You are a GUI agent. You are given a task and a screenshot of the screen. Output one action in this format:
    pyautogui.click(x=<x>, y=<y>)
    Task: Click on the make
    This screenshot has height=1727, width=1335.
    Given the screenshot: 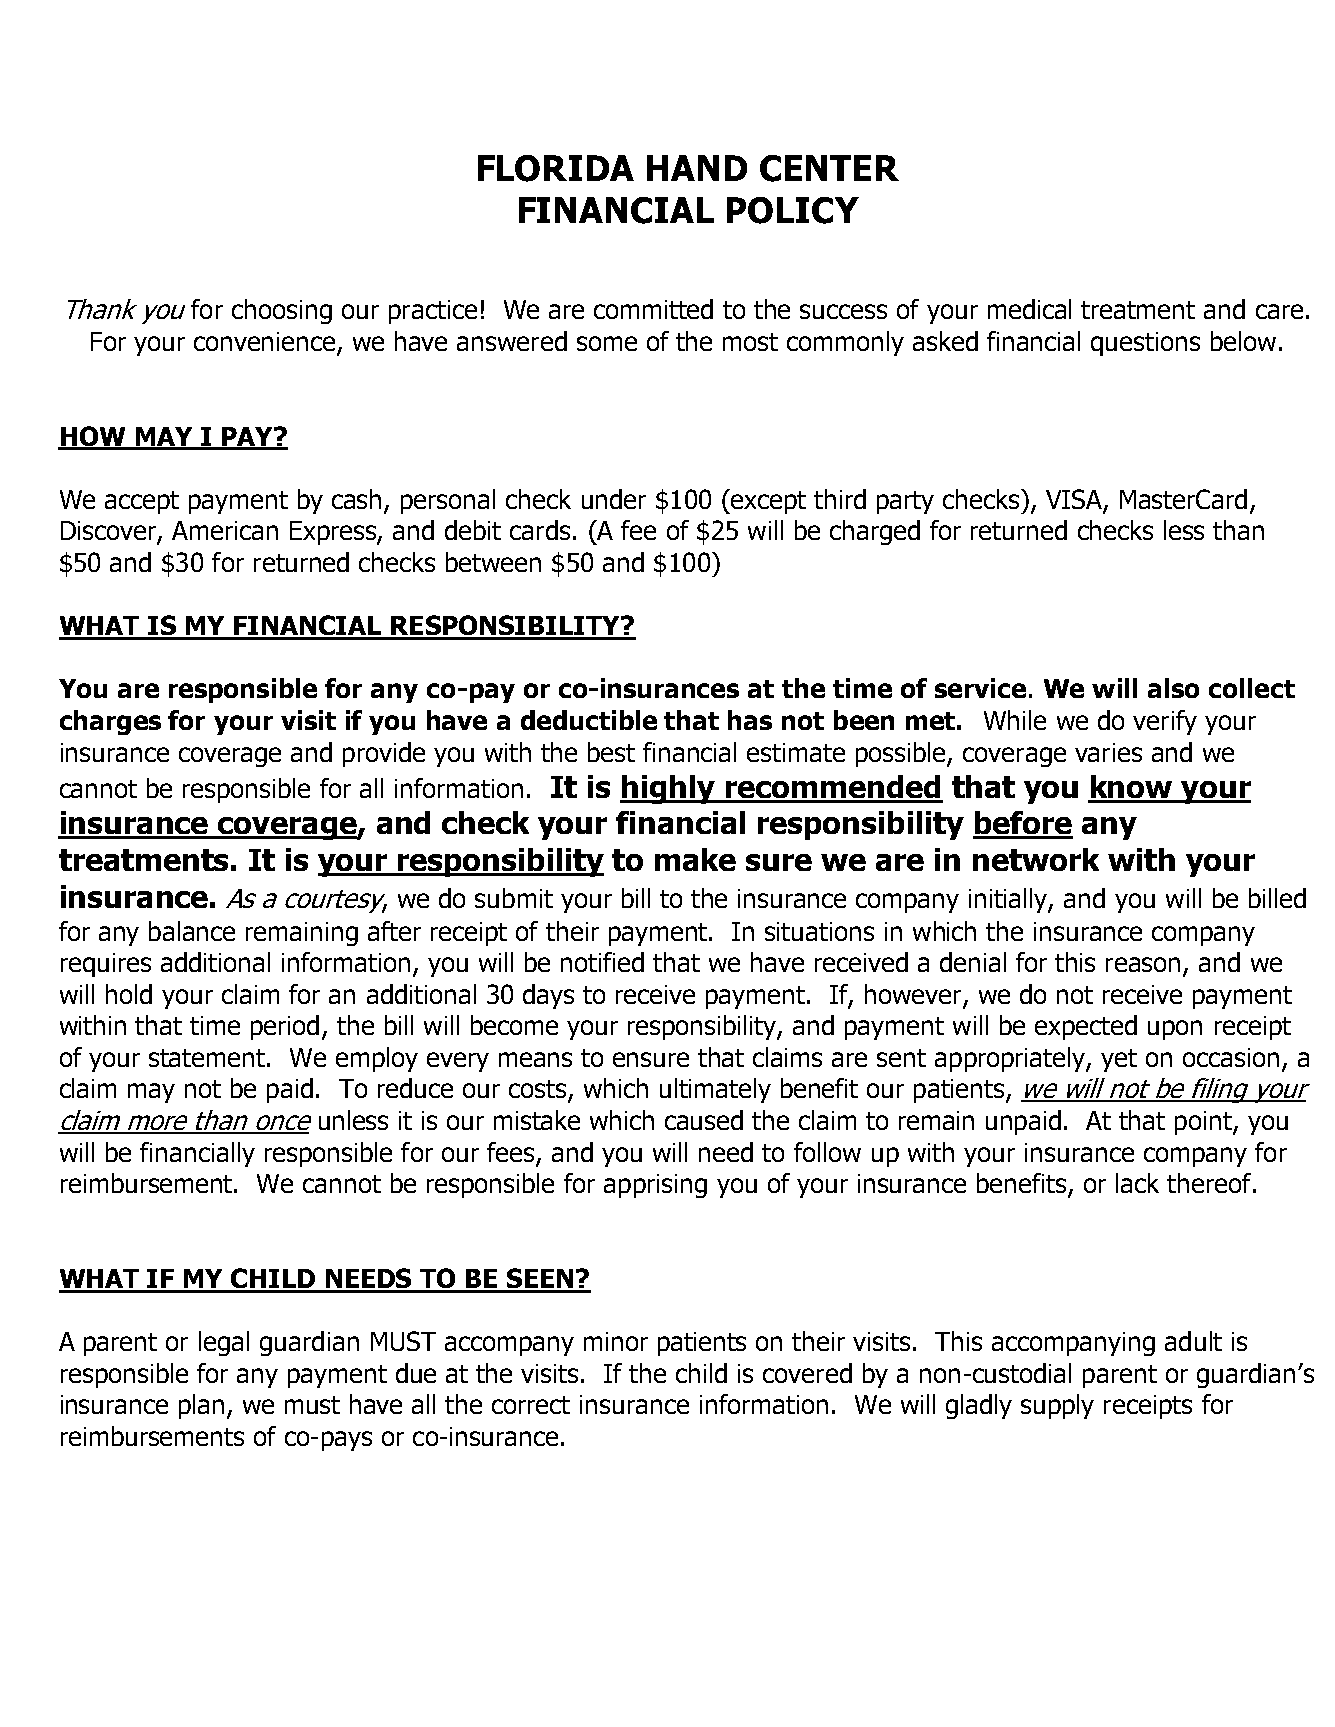 What is the action you would take?
    pyautogui.click(x=695, y=859)
